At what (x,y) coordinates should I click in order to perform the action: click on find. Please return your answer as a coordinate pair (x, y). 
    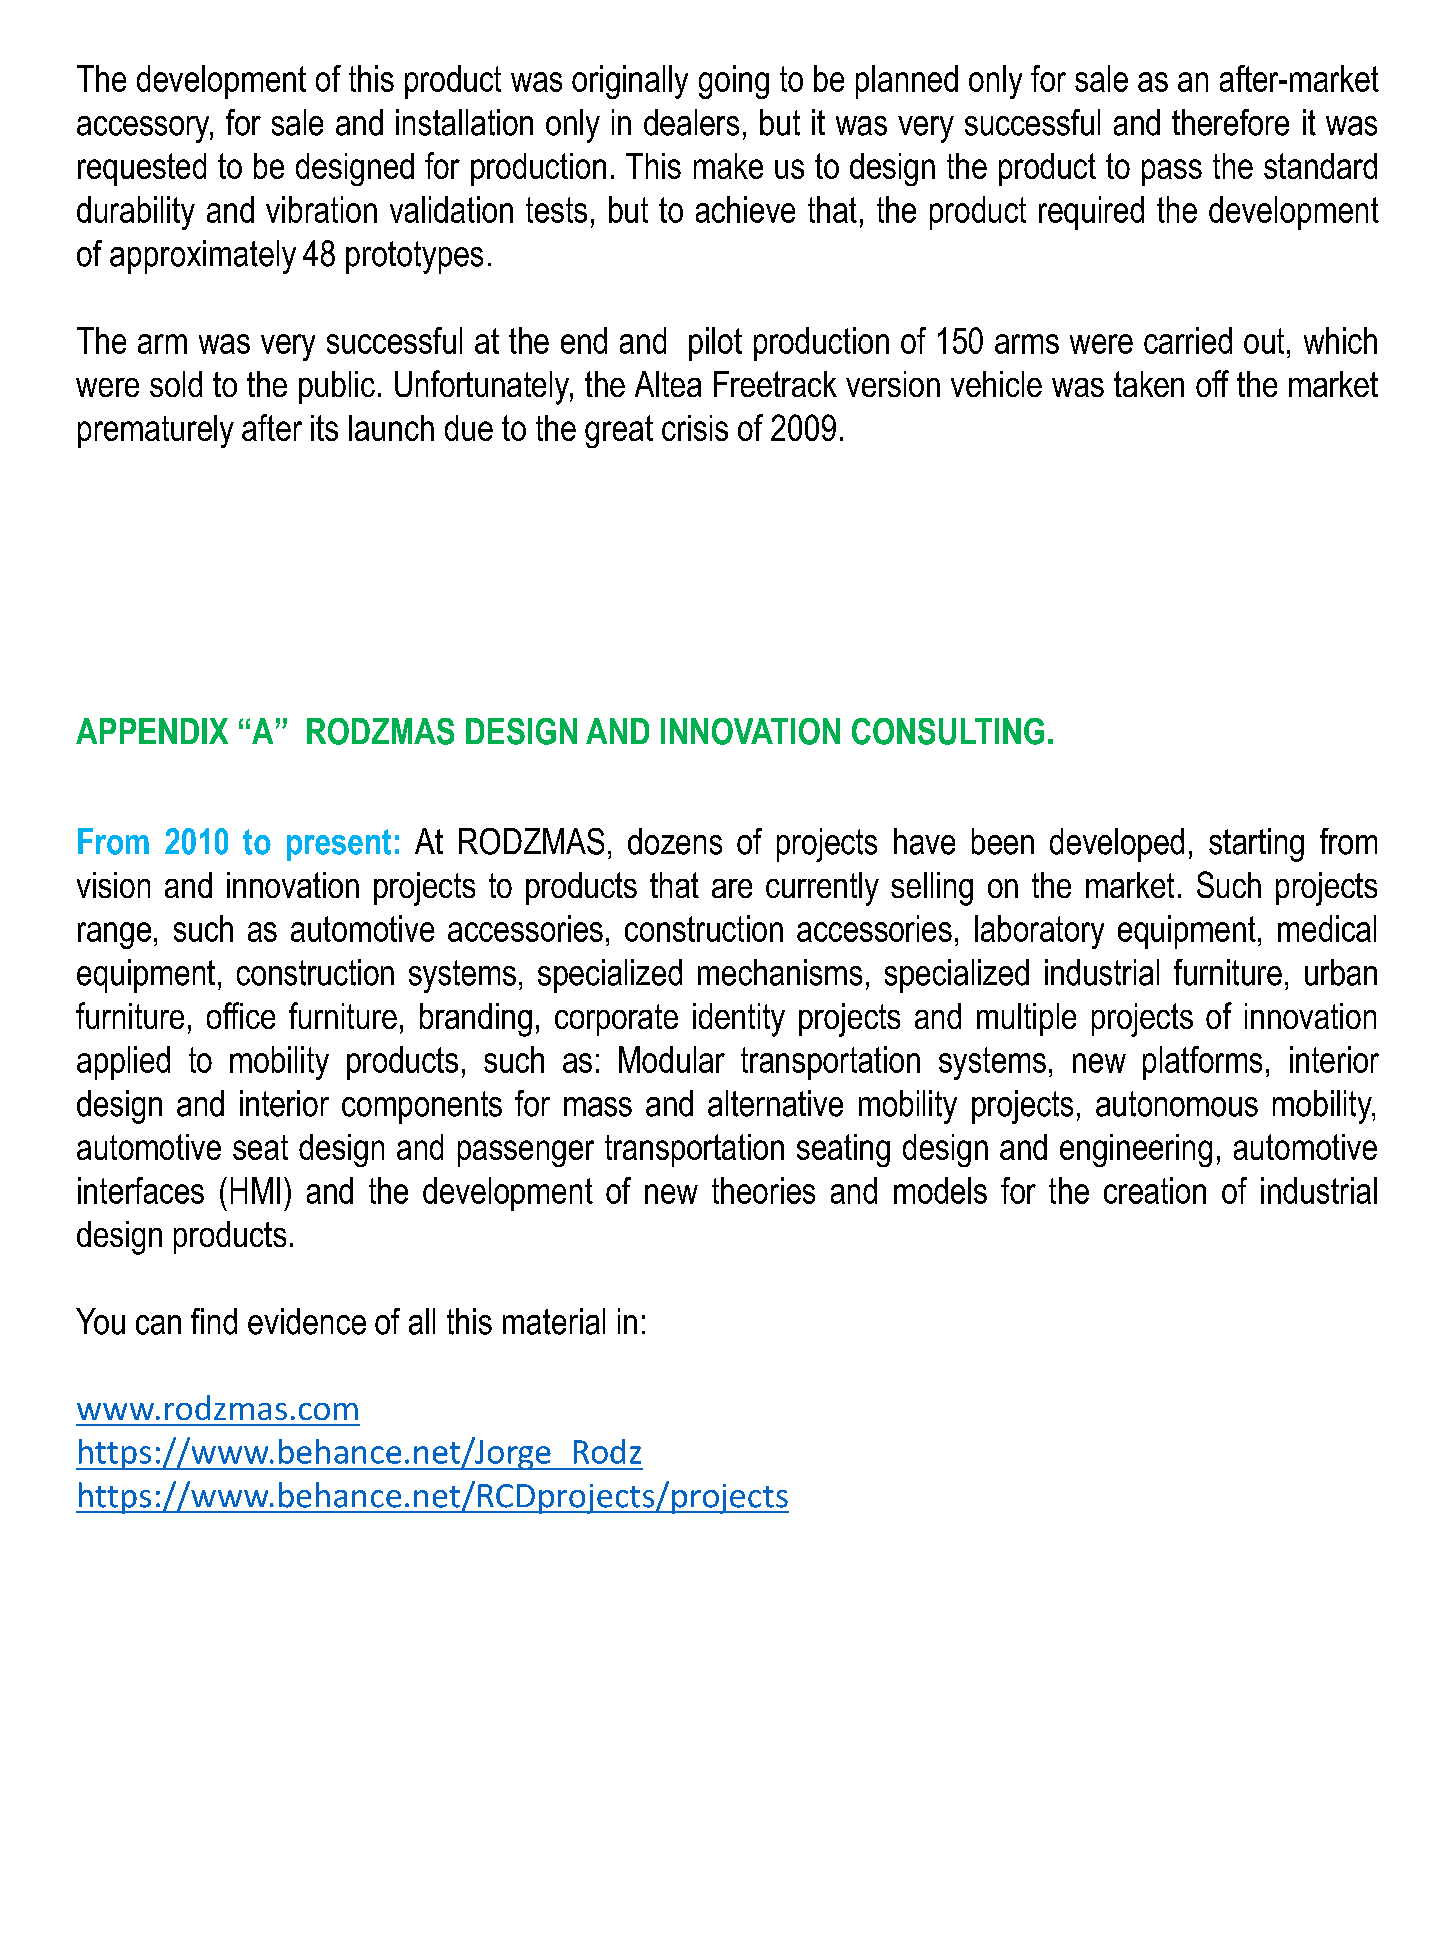
    Looking at the image, I should click on (214, 1321).
